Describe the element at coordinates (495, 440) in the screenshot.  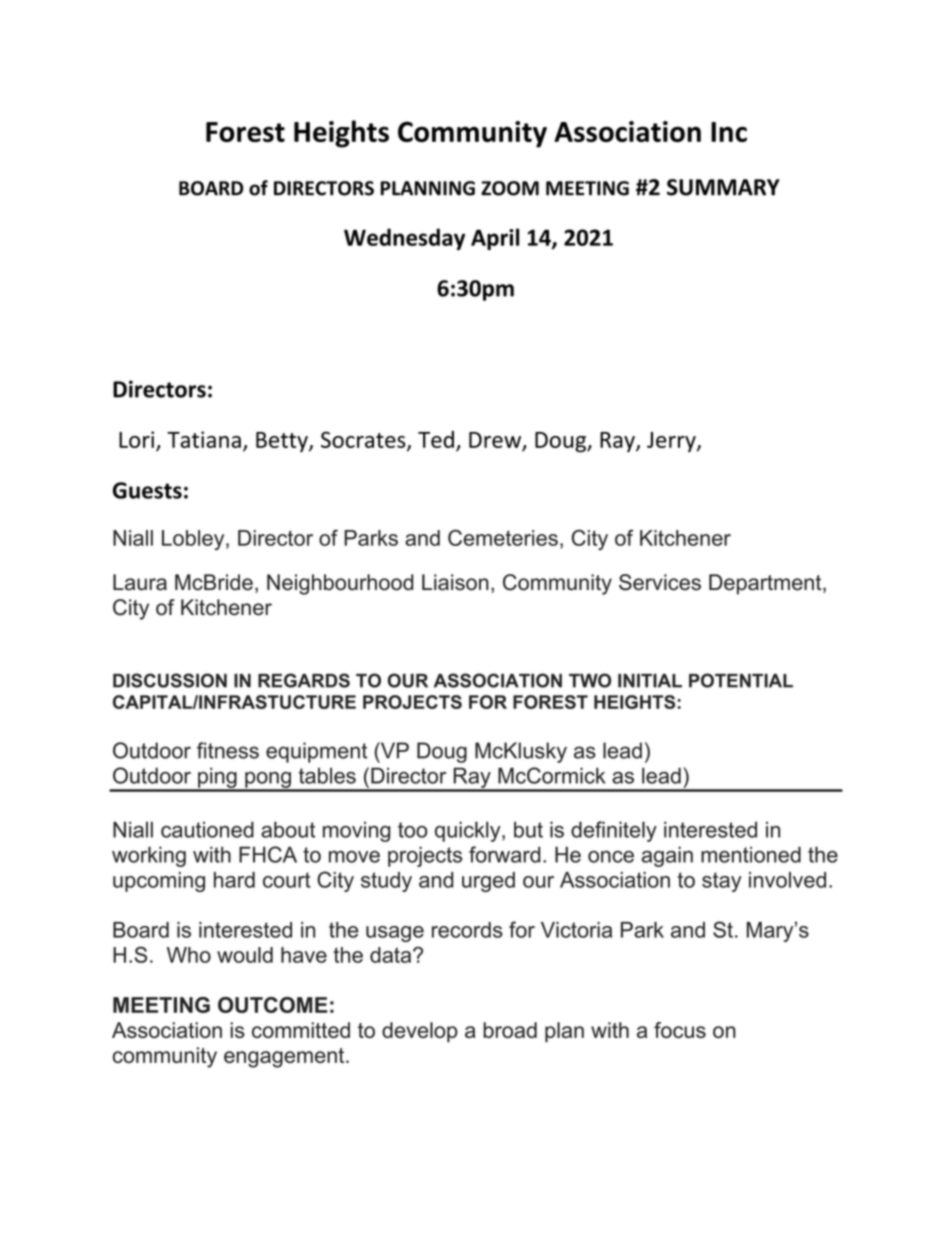
I see `Drew` at that location.
